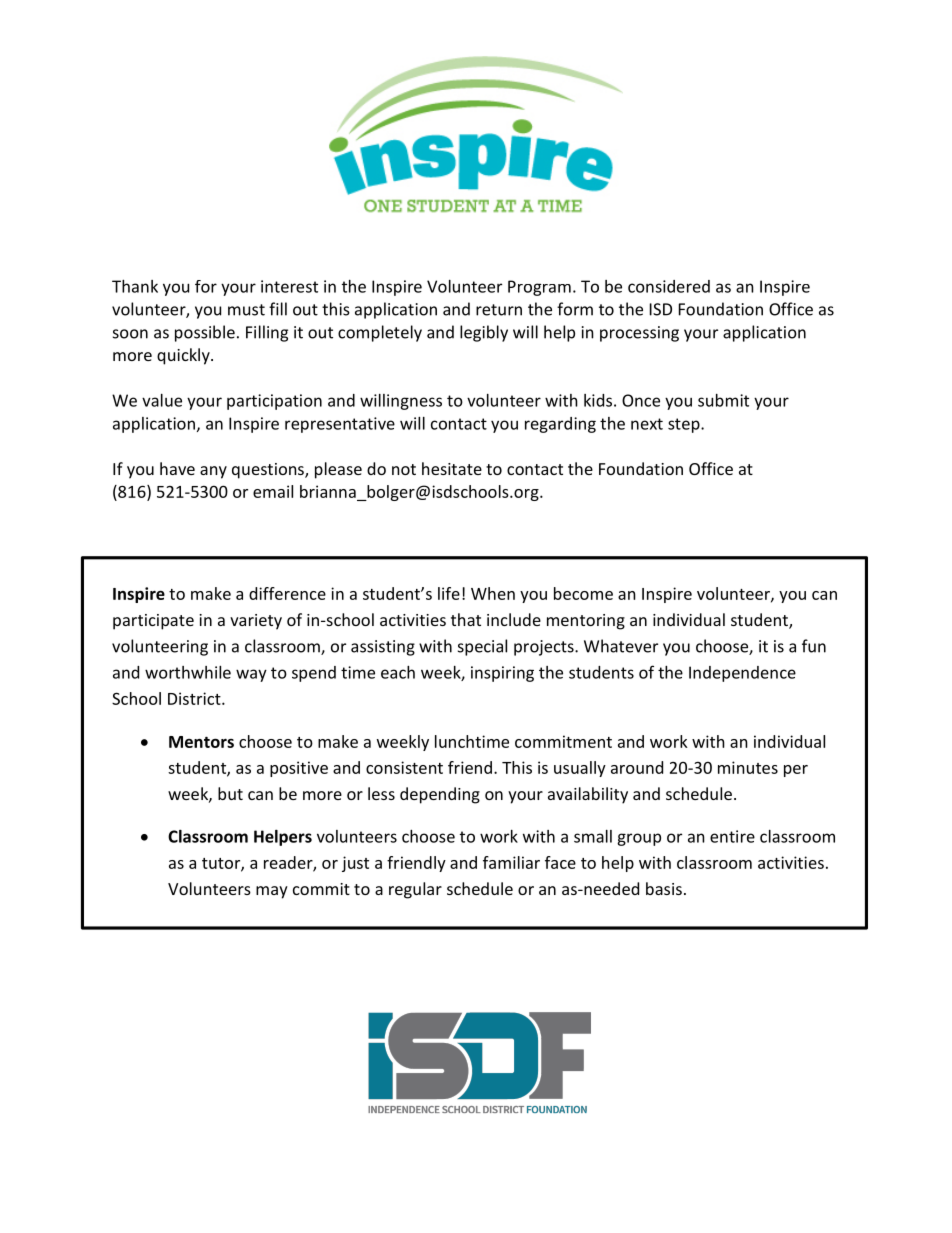 This document has width=952, height=1233. What do you see at coordinates (502, 674) in the document?
I see `inspiring` at bounding box center [502, 674].
